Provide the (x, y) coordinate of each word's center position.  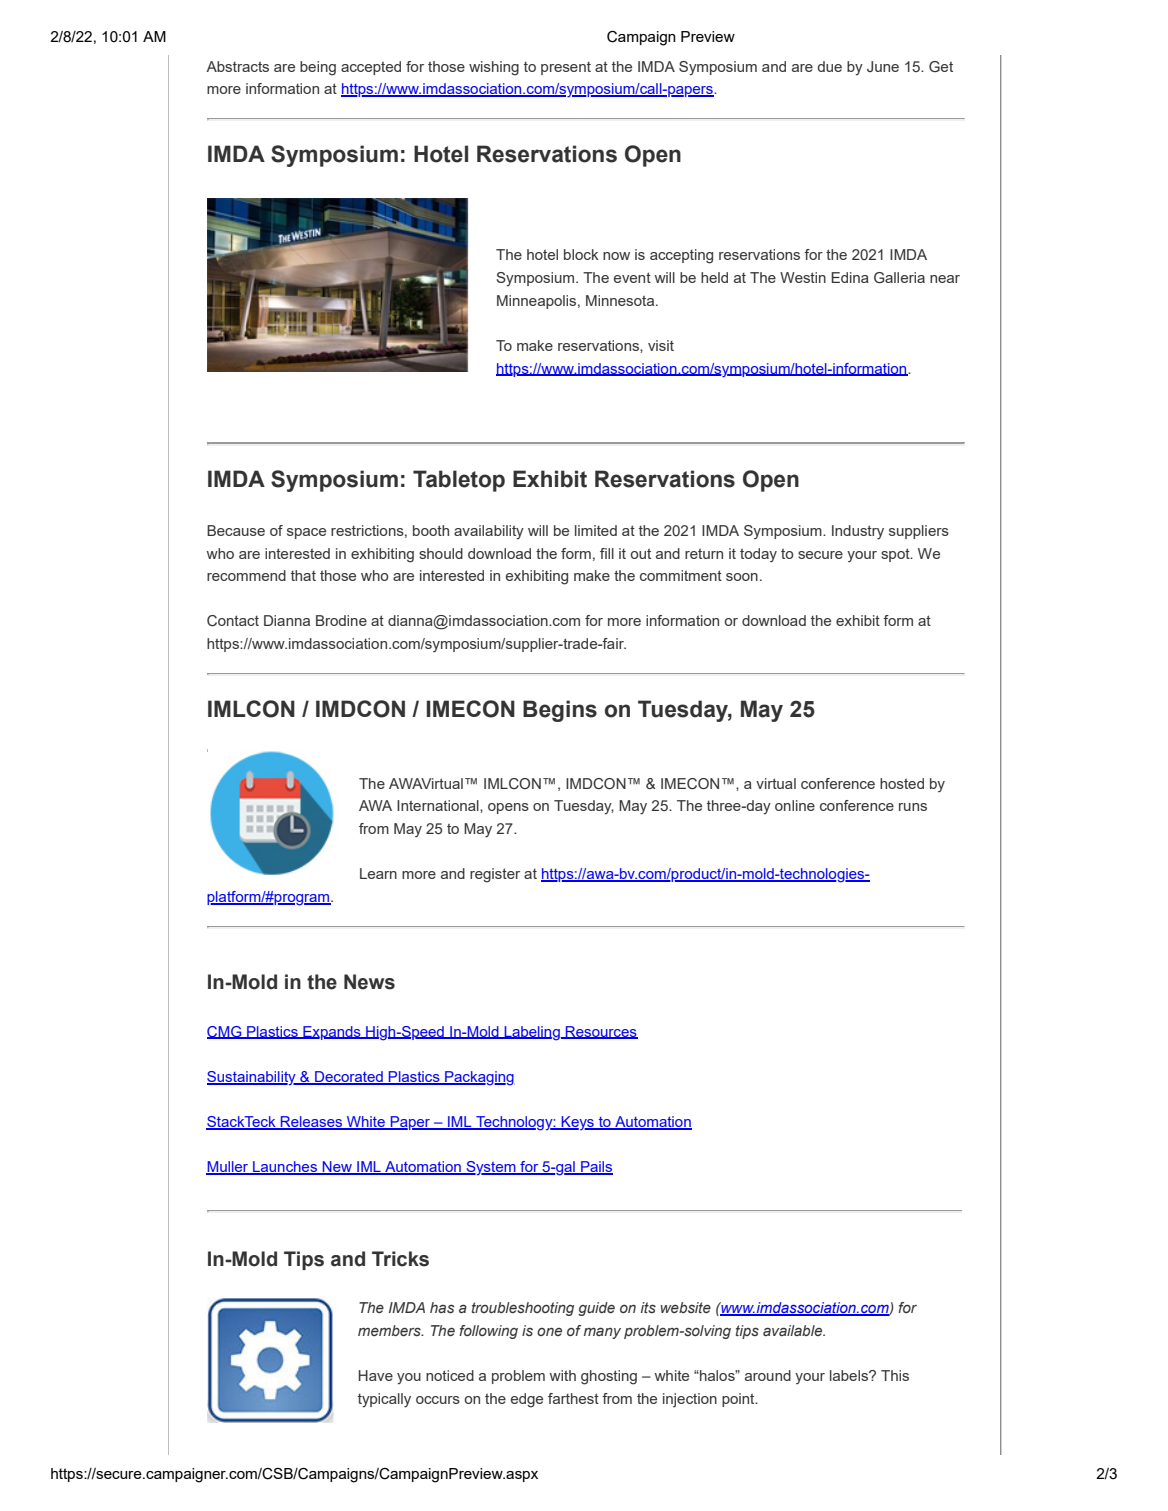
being (318, 68)
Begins (560, 711)
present (566, 68)
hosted (902, 783)
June (883, 66)
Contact (233, 621)
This (895, 1375)
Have (375, 1375)
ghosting (609, 1377)
